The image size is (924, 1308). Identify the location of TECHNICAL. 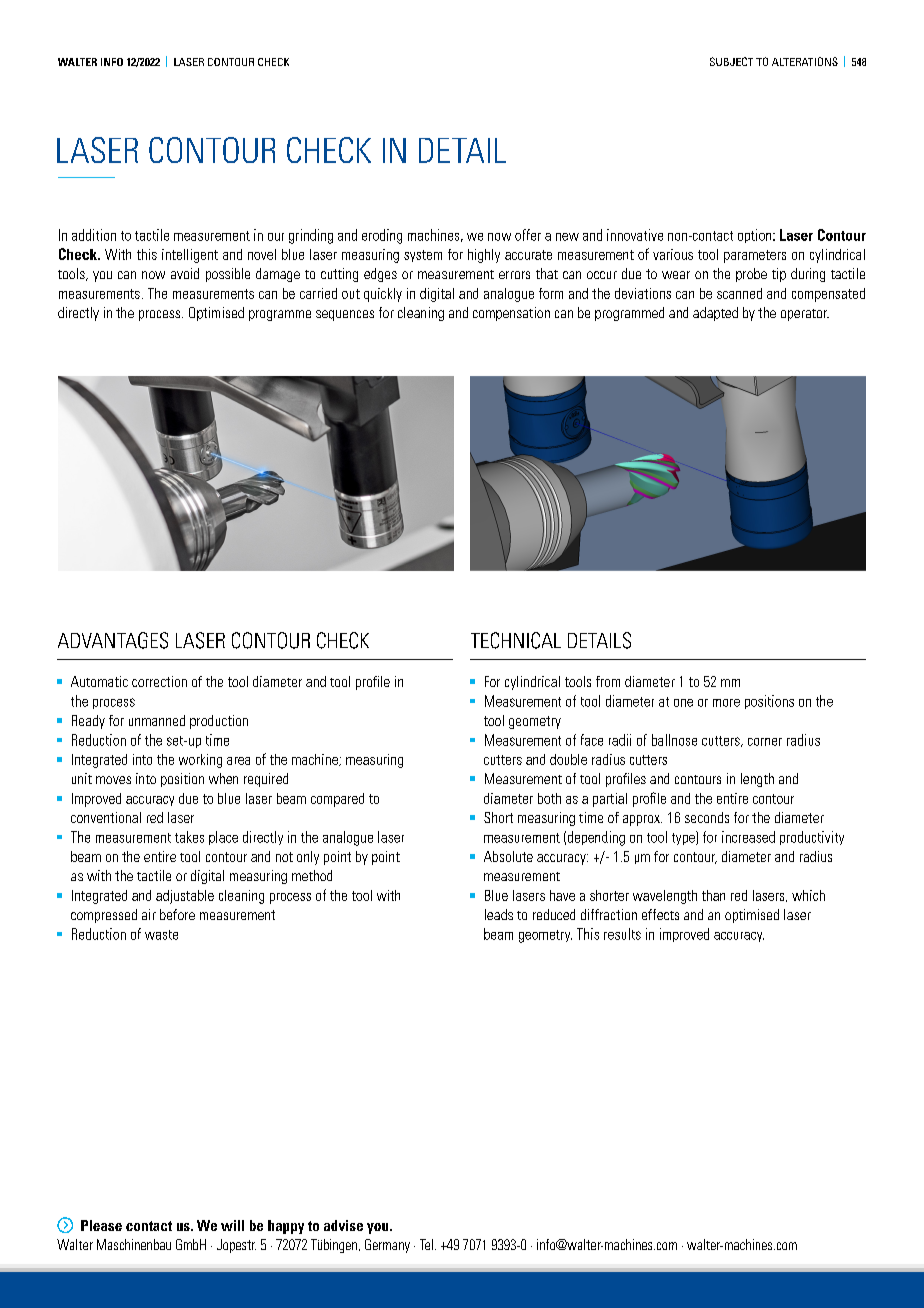
(516, 640).
